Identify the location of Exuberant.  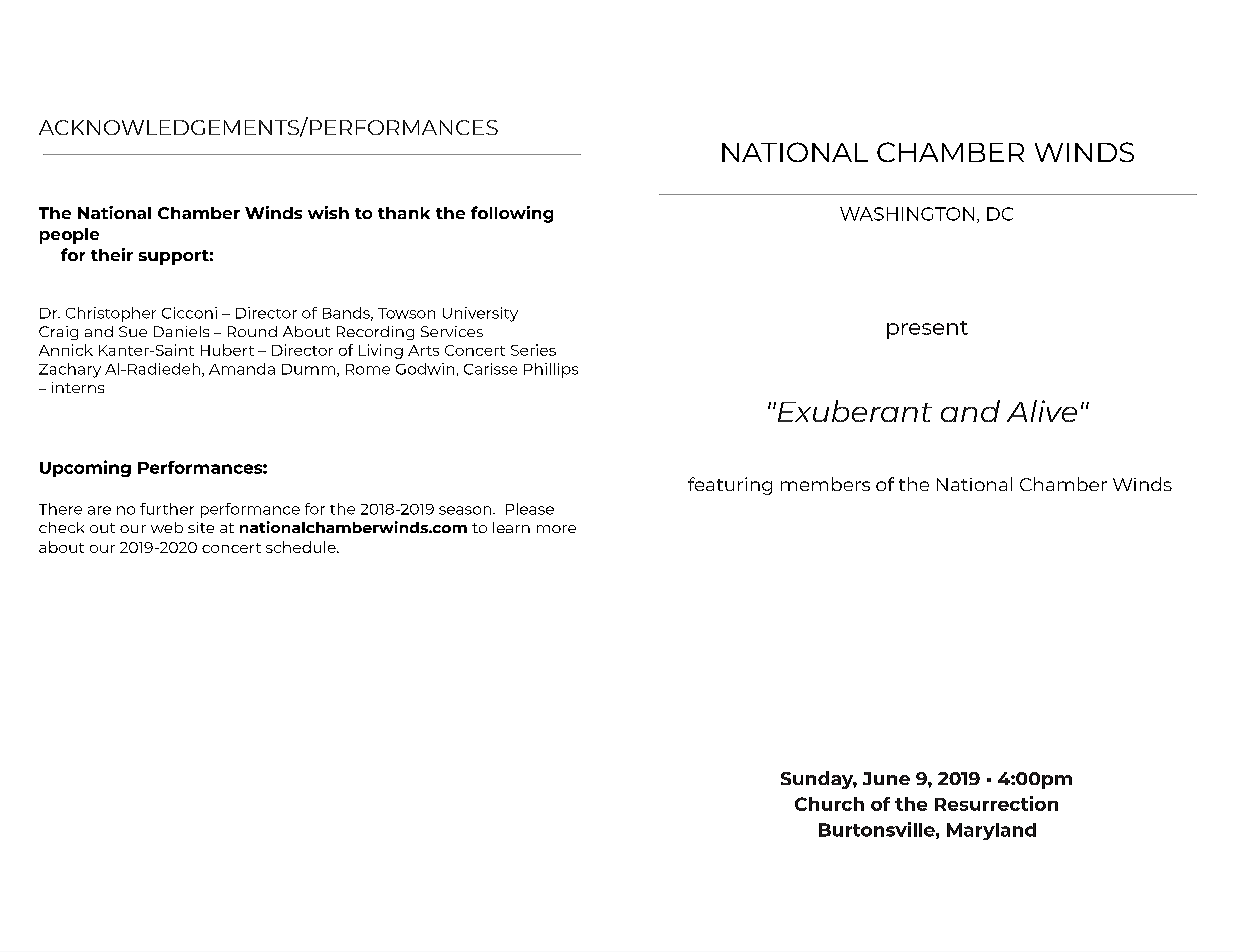
(853, 411).
